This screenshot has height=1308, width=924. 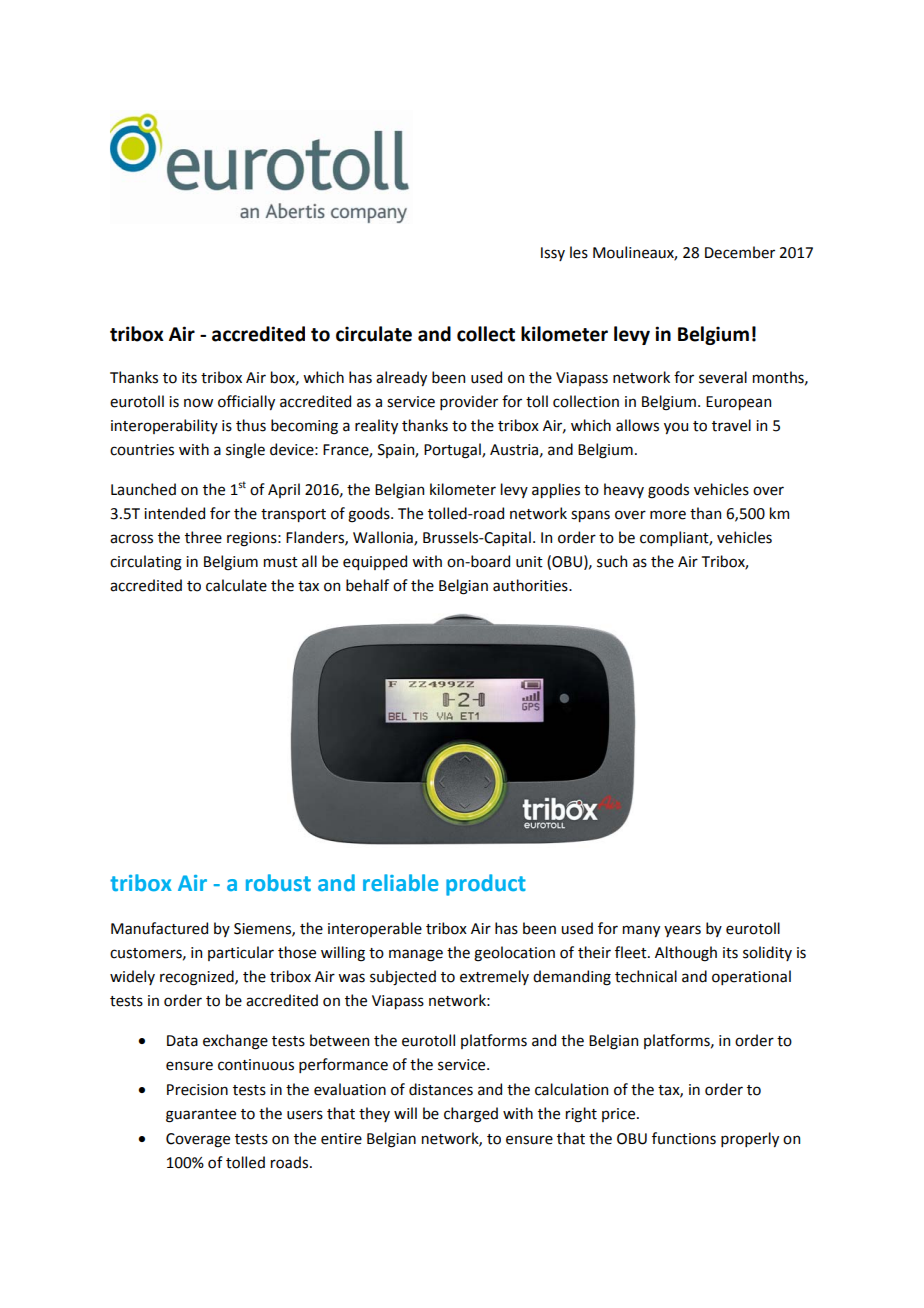 I want to click on three, so click(x=203, y=537).
